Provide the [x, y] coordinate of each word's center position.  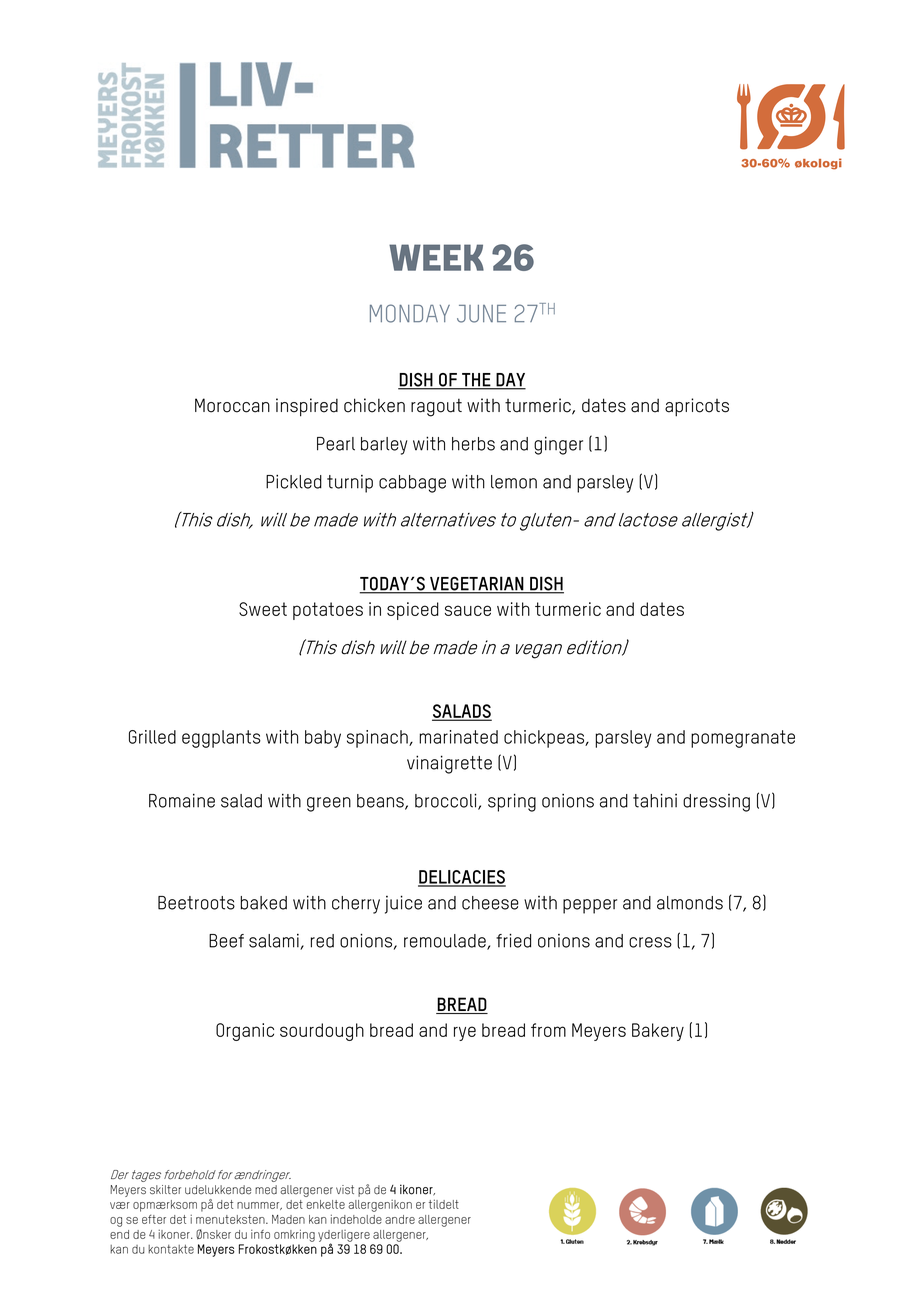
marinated [458, 737]
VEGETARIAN [477, 584]
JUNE [481, 314]
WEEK [436, 257]
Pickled [294, 482]
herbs [473, 444]
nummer [259, 1206]
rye [465, 1033]
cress [650, 942]
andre [400, 1219]
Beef [226, 941]
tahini [655, 800]
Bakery [658, 1032]
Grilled [152, 737]
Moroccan [232, 405]
